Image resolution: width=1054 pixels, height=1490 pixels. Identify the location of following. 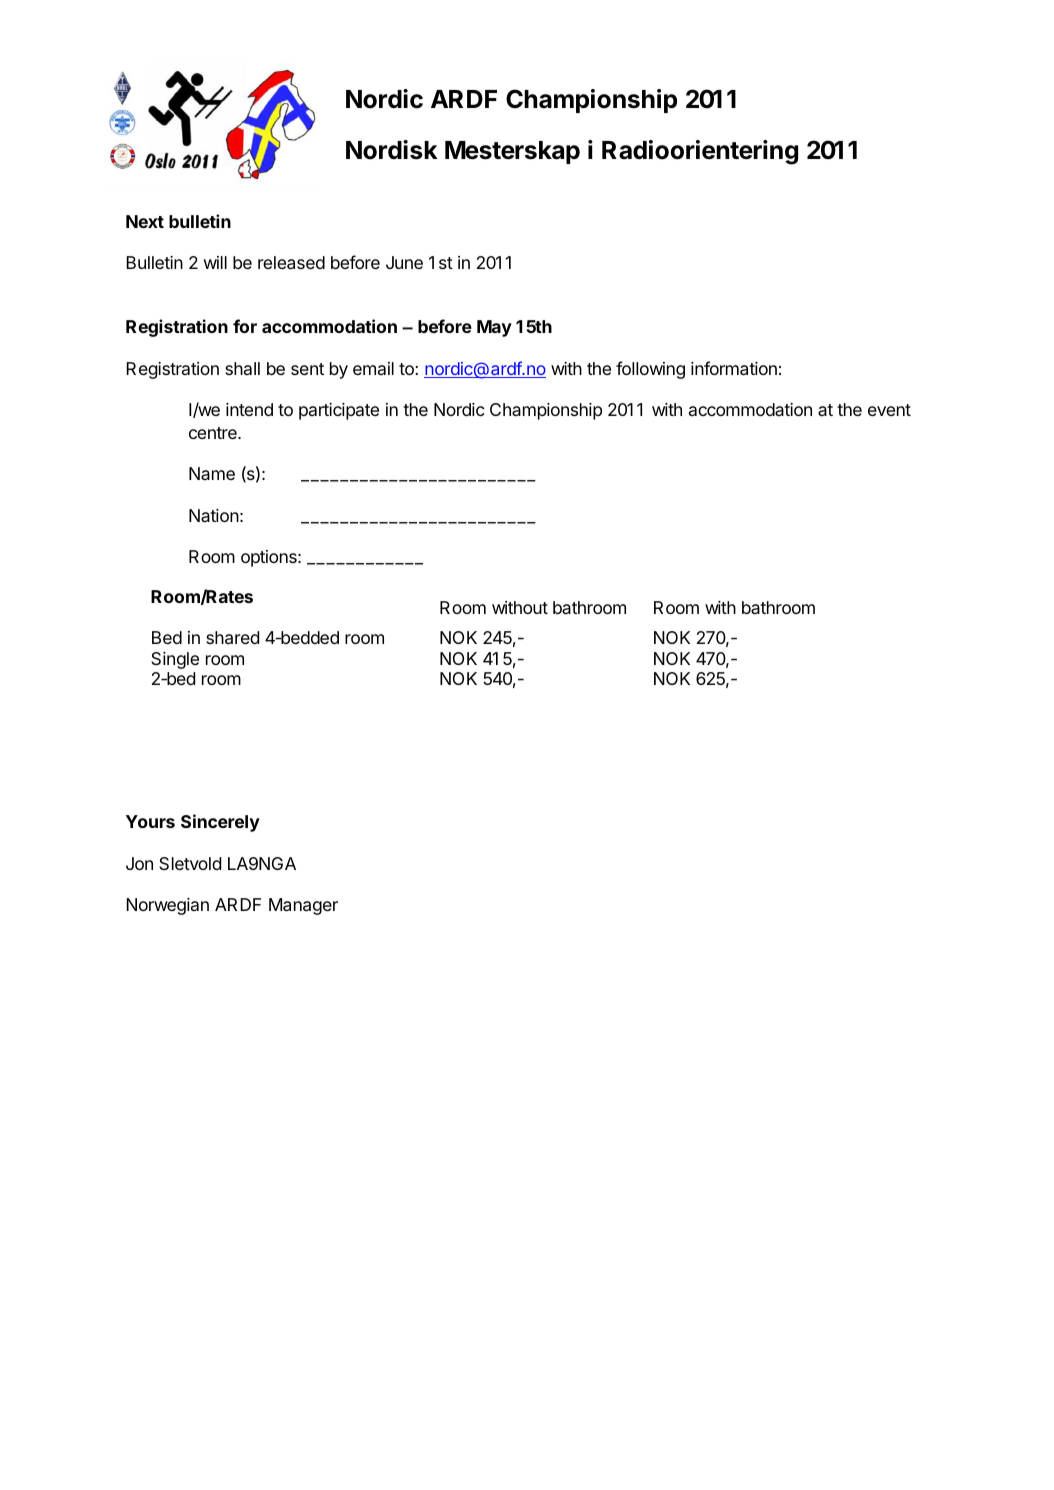
(650, 370).
